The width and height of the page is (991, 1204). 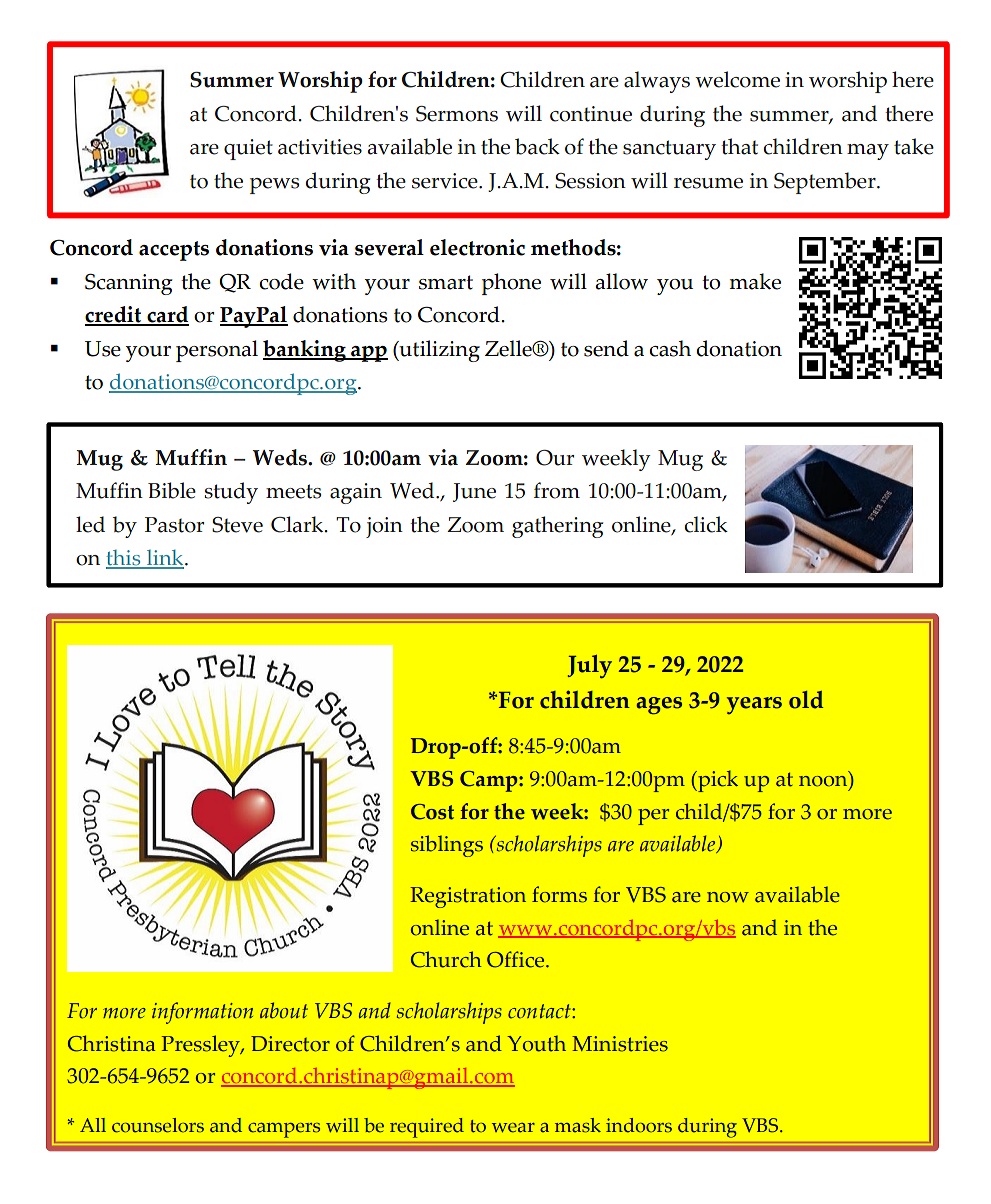 I want to click on click, so click(x=706, y=524).
